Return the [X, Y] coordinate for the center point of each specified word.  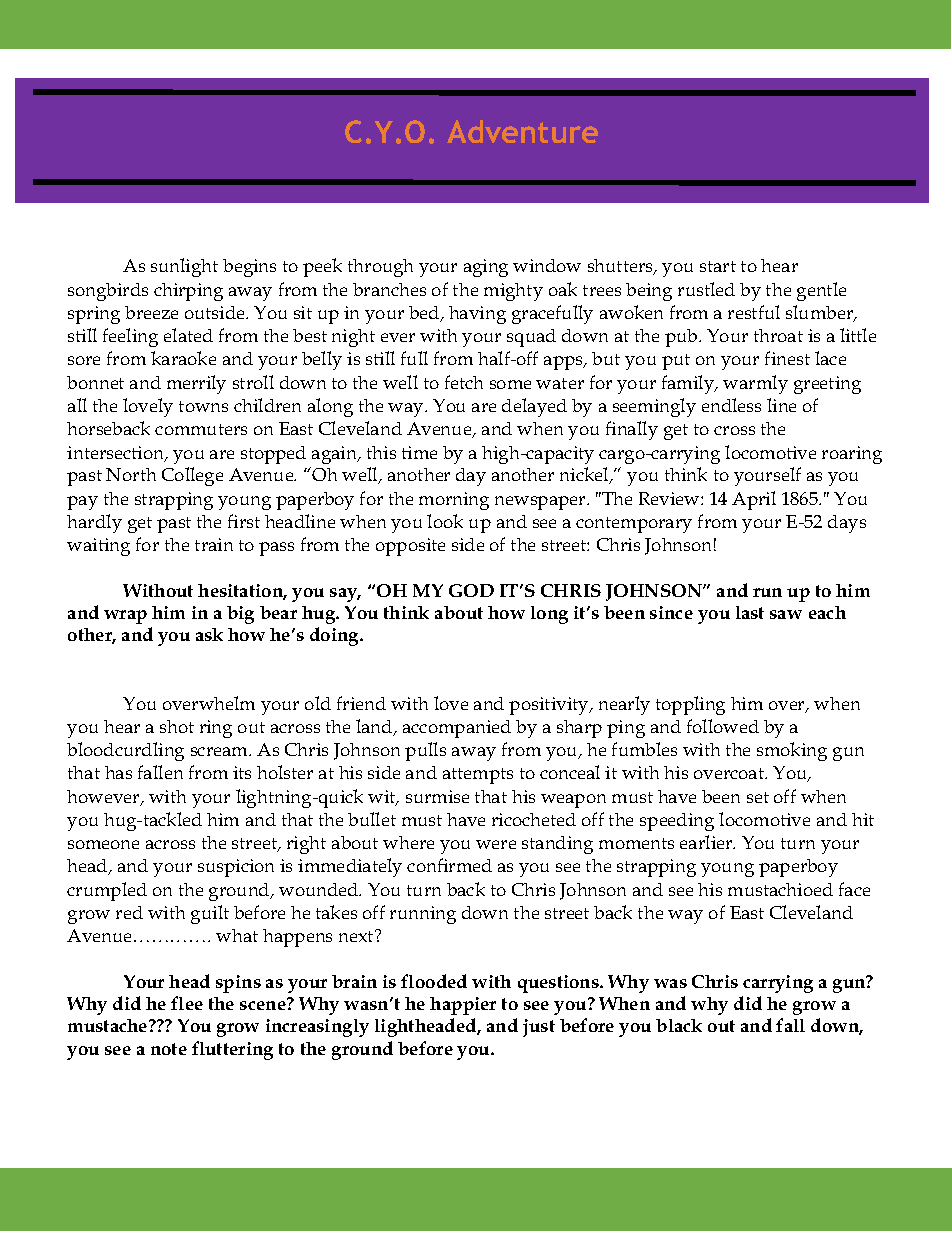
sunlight [184, 267]
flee [187, 1003]
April [754, 500]
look [445, 521]
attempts [478, 776]
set [758, 797]
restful [754, 312]
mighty [513, 292]
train [214, 544]
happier [463, 1006]
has [118, 772]
